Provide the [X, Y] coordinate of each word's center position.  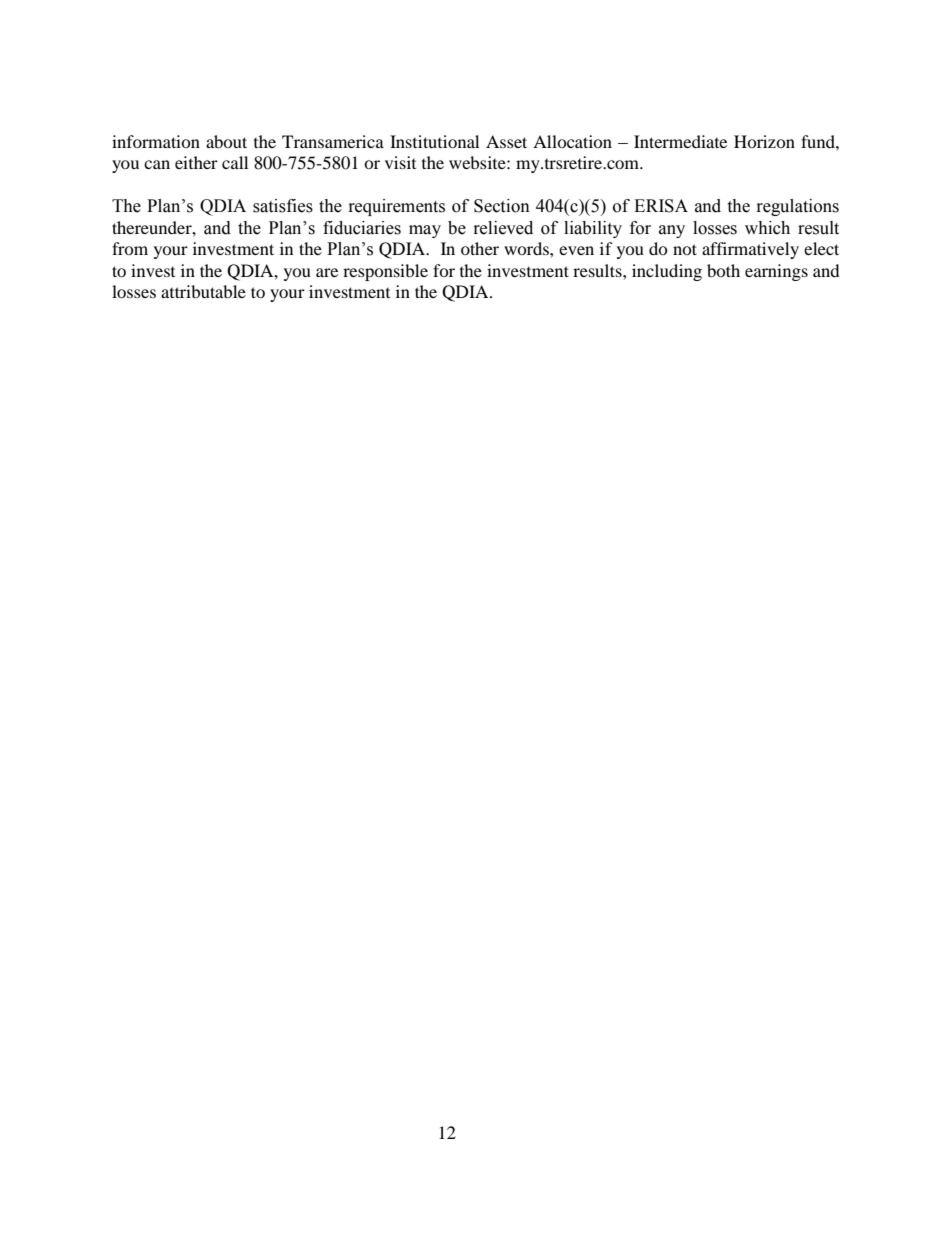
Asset [506, 141]
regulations [798, 207]
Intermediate [680, 141]
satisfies [283, 206]
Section [502, 206]
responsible [385, 272]
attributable [203, 291]
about [226, 141]
